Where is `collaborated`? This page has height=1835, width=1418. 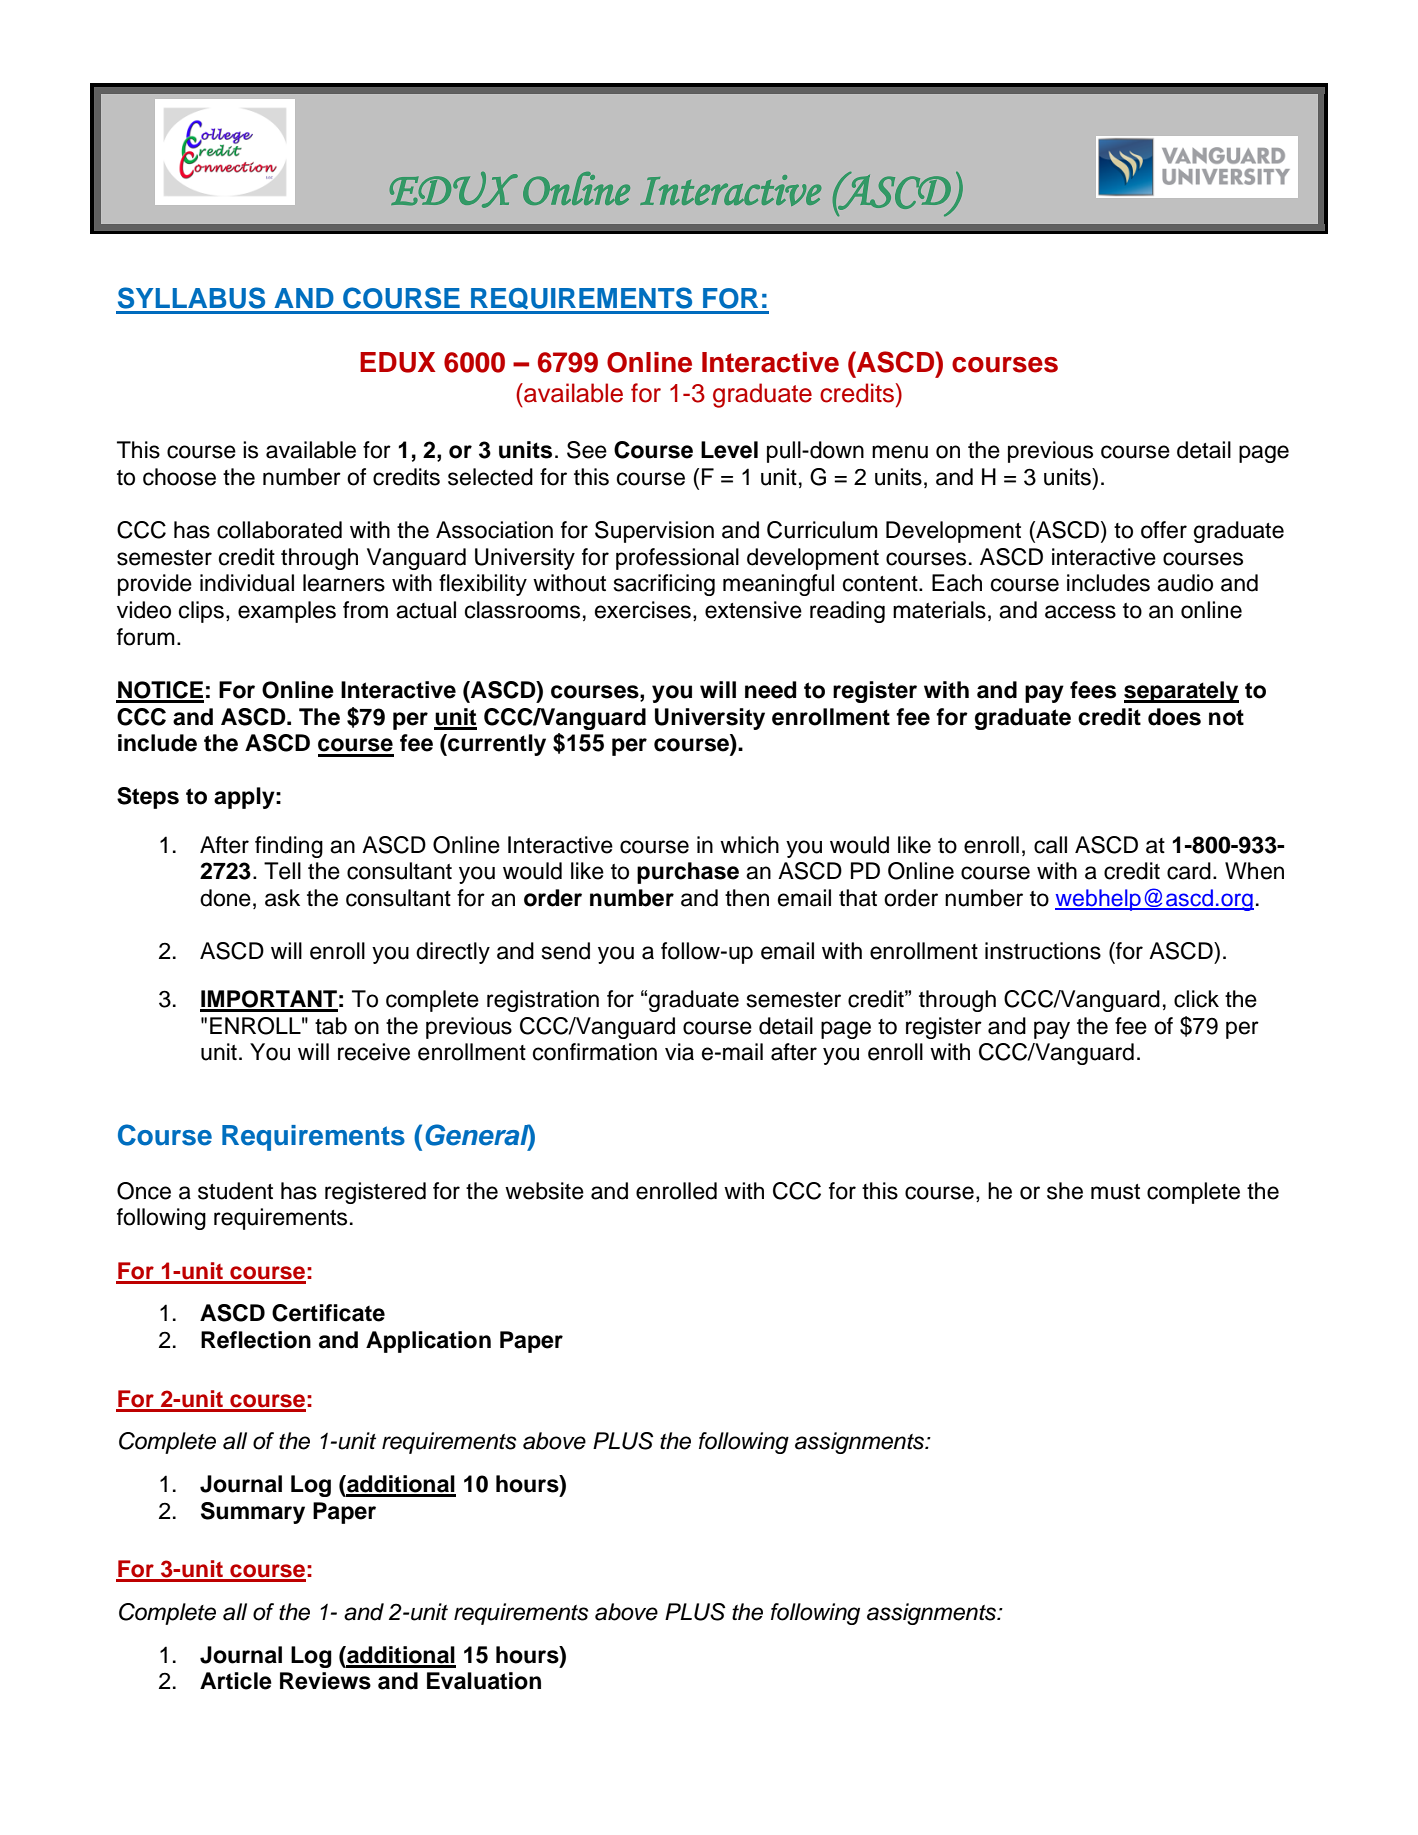 collaborated is located at coordinates (279, 530).
